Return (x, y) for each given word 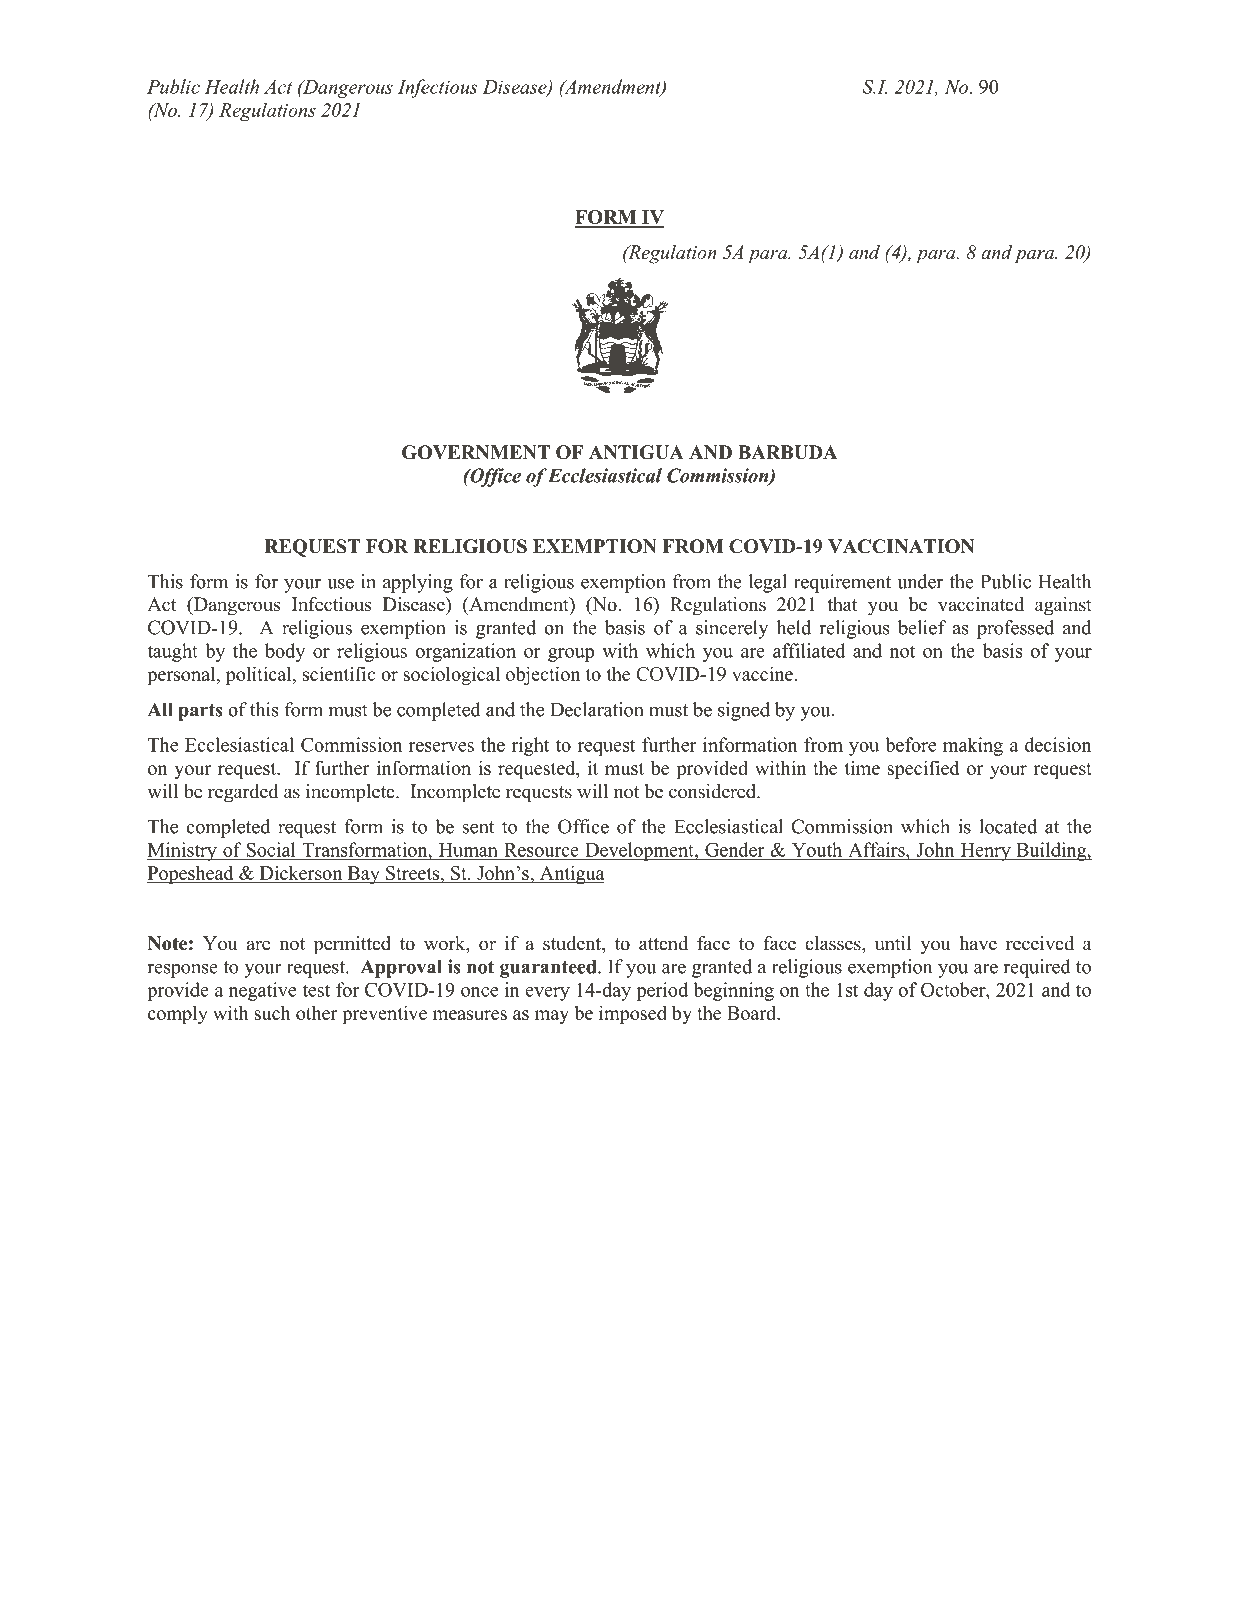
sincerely (732, 629)
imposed (633, 1014)
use (340, 584)
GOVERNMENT (476, 452)
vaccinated (981, 604)
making (973, 746)
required (1037, 968)
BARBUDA (788, 452)
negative (262, 991)
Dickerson (301, 874)
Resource (541, 850)
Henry (985, 852)
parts (200, 712)
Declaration (597, 709)
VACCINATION (901, 546)
